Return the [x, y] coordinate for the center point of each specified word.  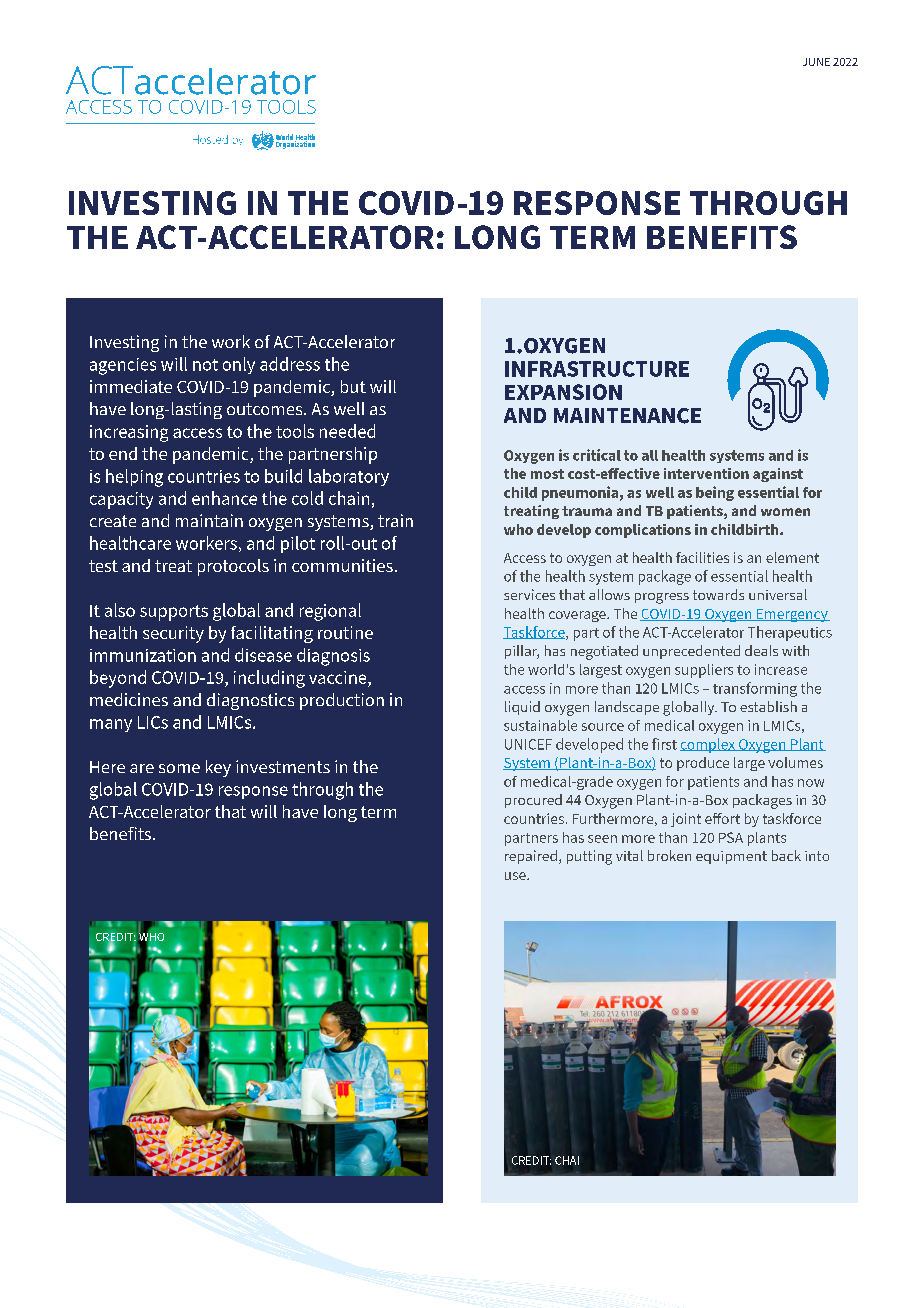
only [239, 365]
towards [718, 594]
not [205, 365]
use [516, 876]
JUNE [816, 62]
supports [174, 613]
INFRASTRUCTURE [597, 369]
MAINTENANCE [627, 416]
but [353, 386]
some [179, 768]
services [529, 594]
